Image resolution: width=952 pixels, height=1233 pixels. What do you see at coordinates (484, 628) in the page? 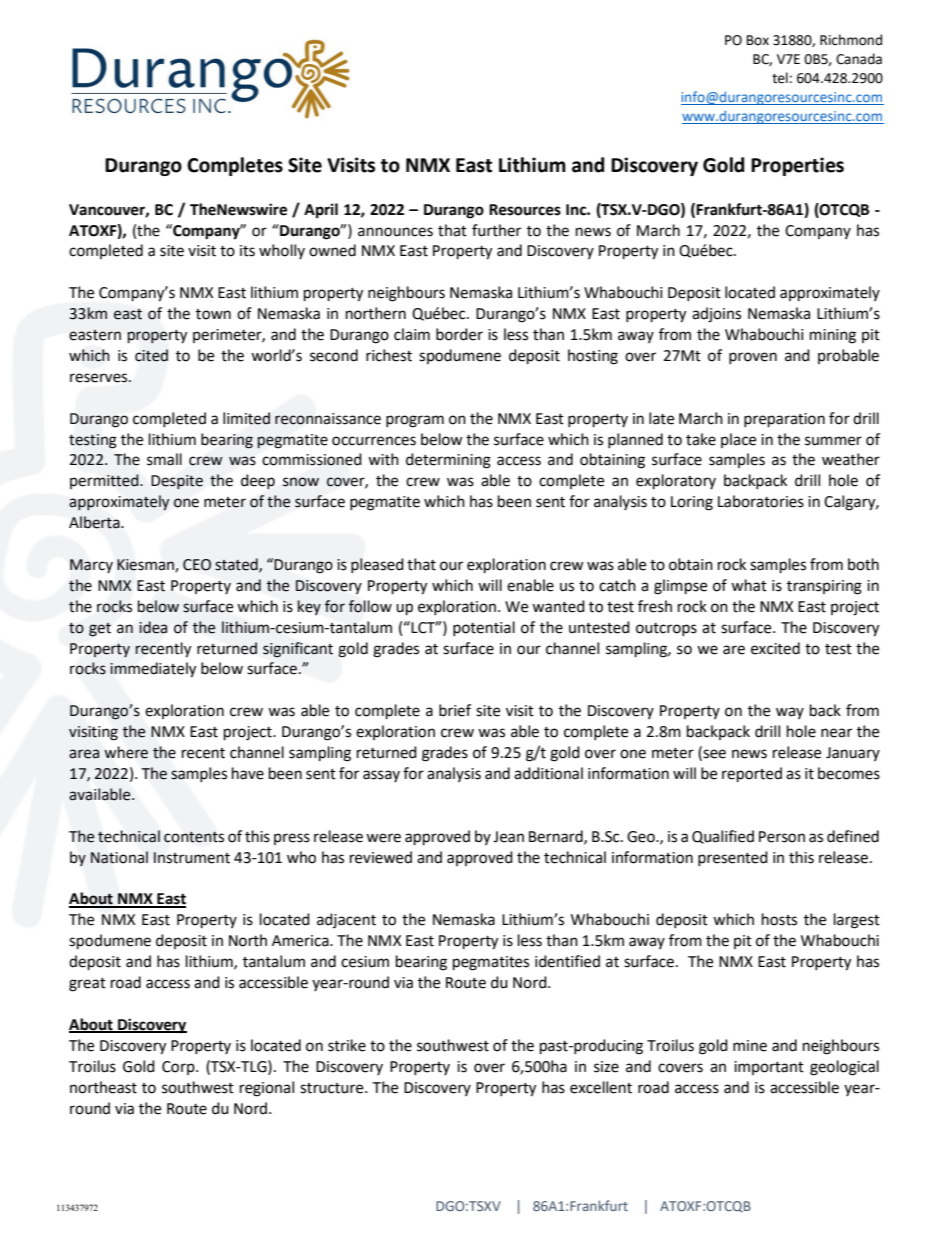
I see `potential` at bounding box center [484, 628].
